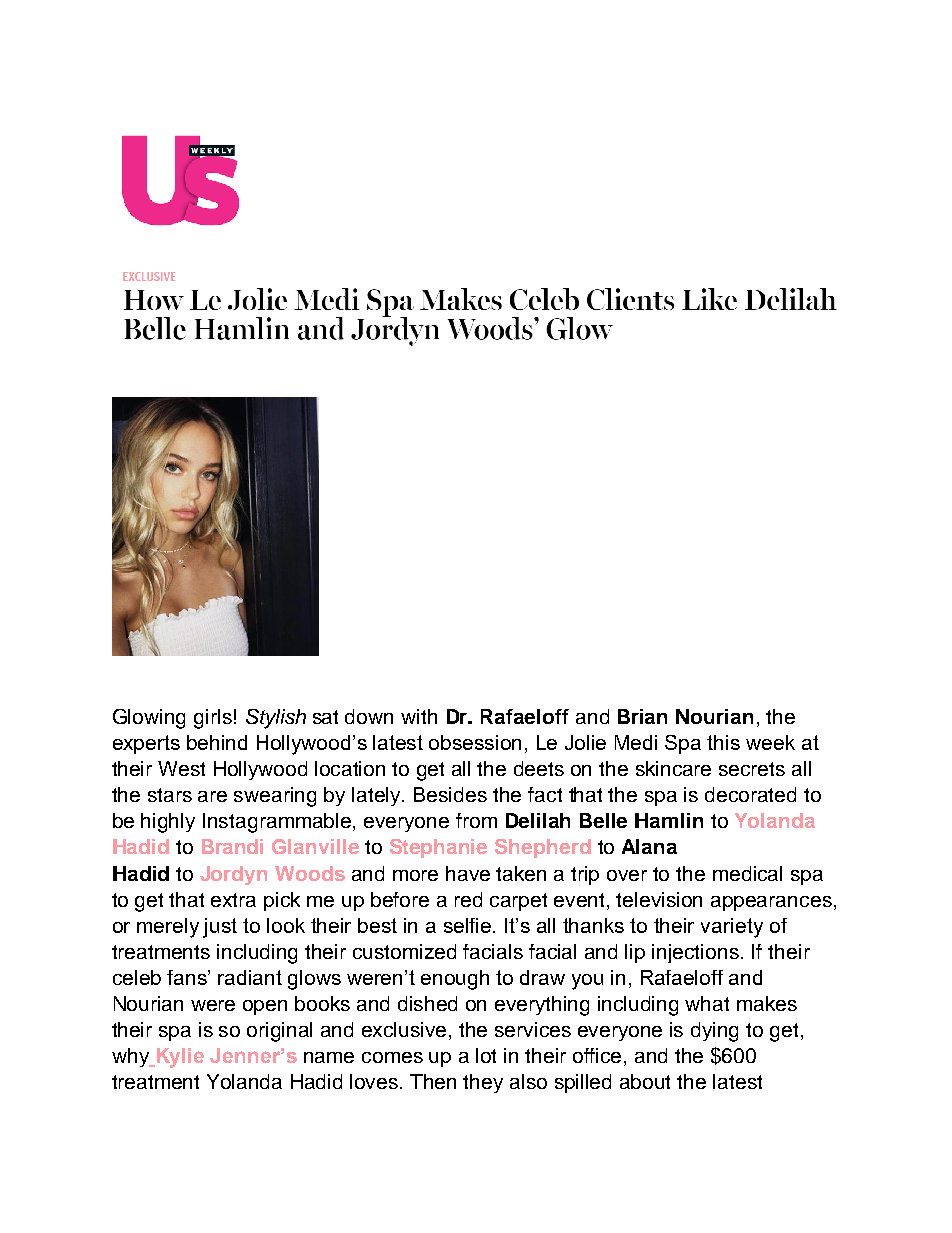 The width and height of the screenshot is (952, 1233). What do you see at coordinates (438, 848) in the screenshot?
I see `Stephanie` at bounding box center [438, 848].
